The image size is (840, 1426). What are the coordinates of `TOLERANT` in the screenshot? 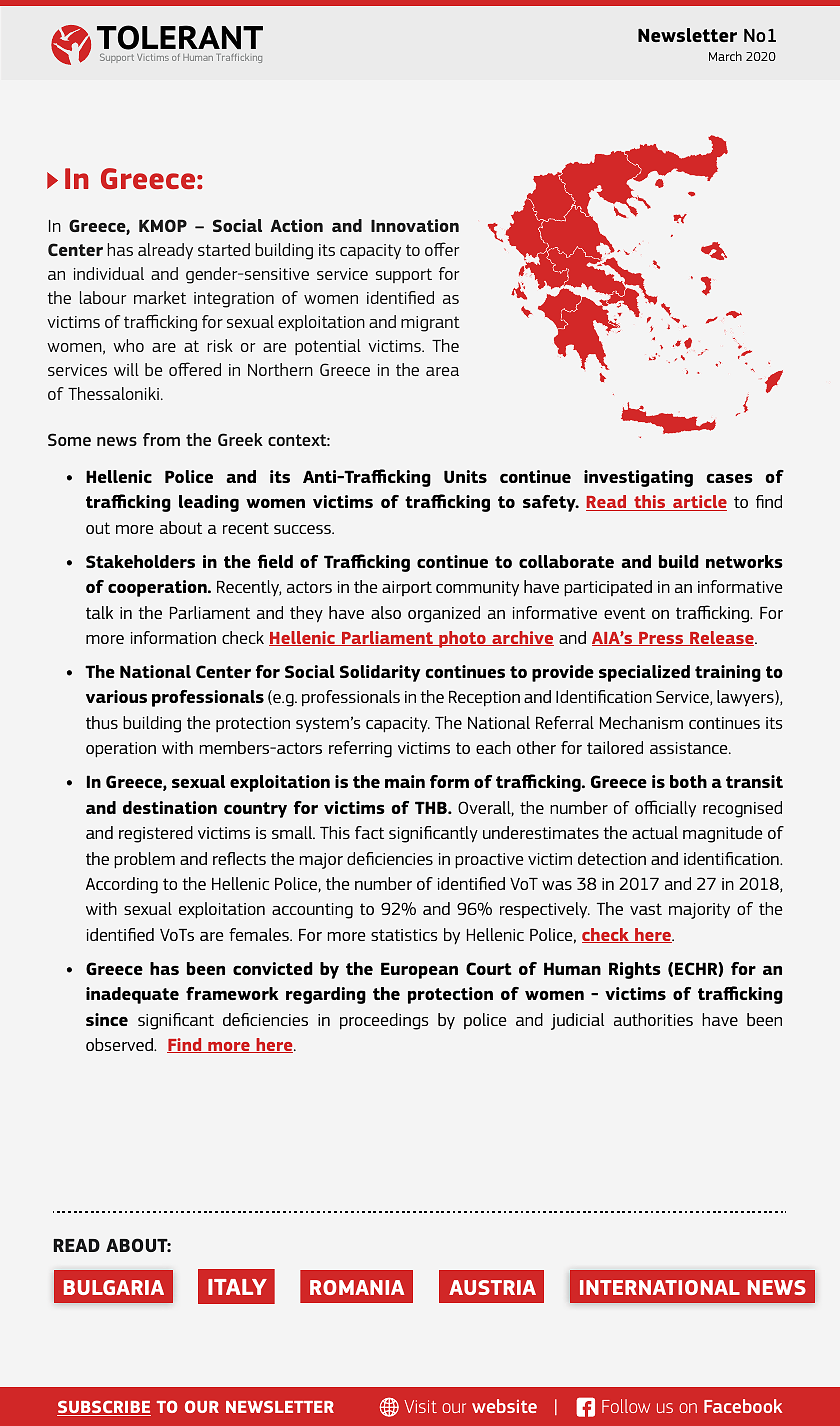 It's located at (180, 37).
